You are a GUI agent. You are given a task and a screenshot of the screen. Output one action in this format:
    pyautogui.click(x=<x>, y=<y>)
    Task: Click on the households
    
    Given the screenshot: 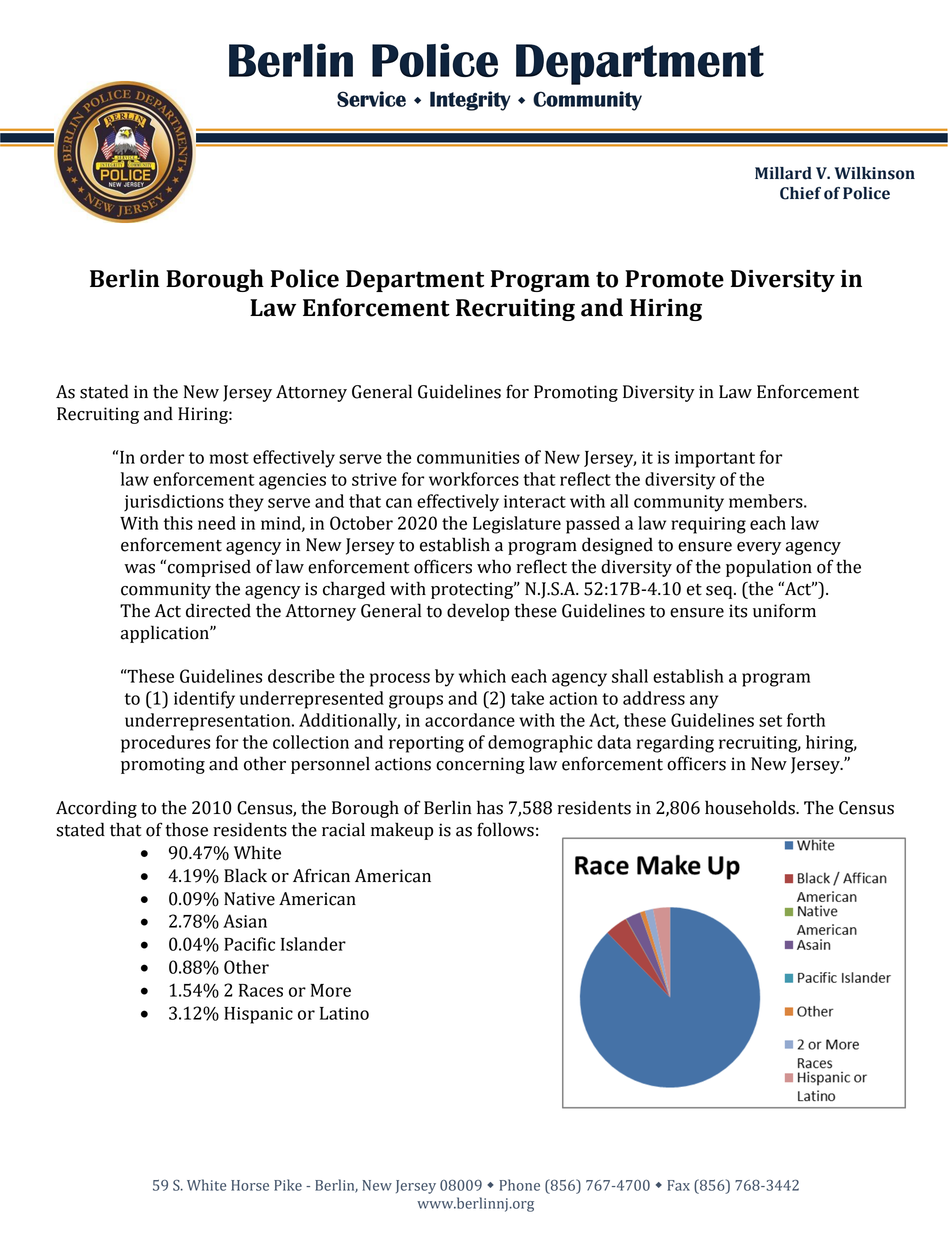 What is the action you would take?
    pyautogui.click(x=751, y=807)
